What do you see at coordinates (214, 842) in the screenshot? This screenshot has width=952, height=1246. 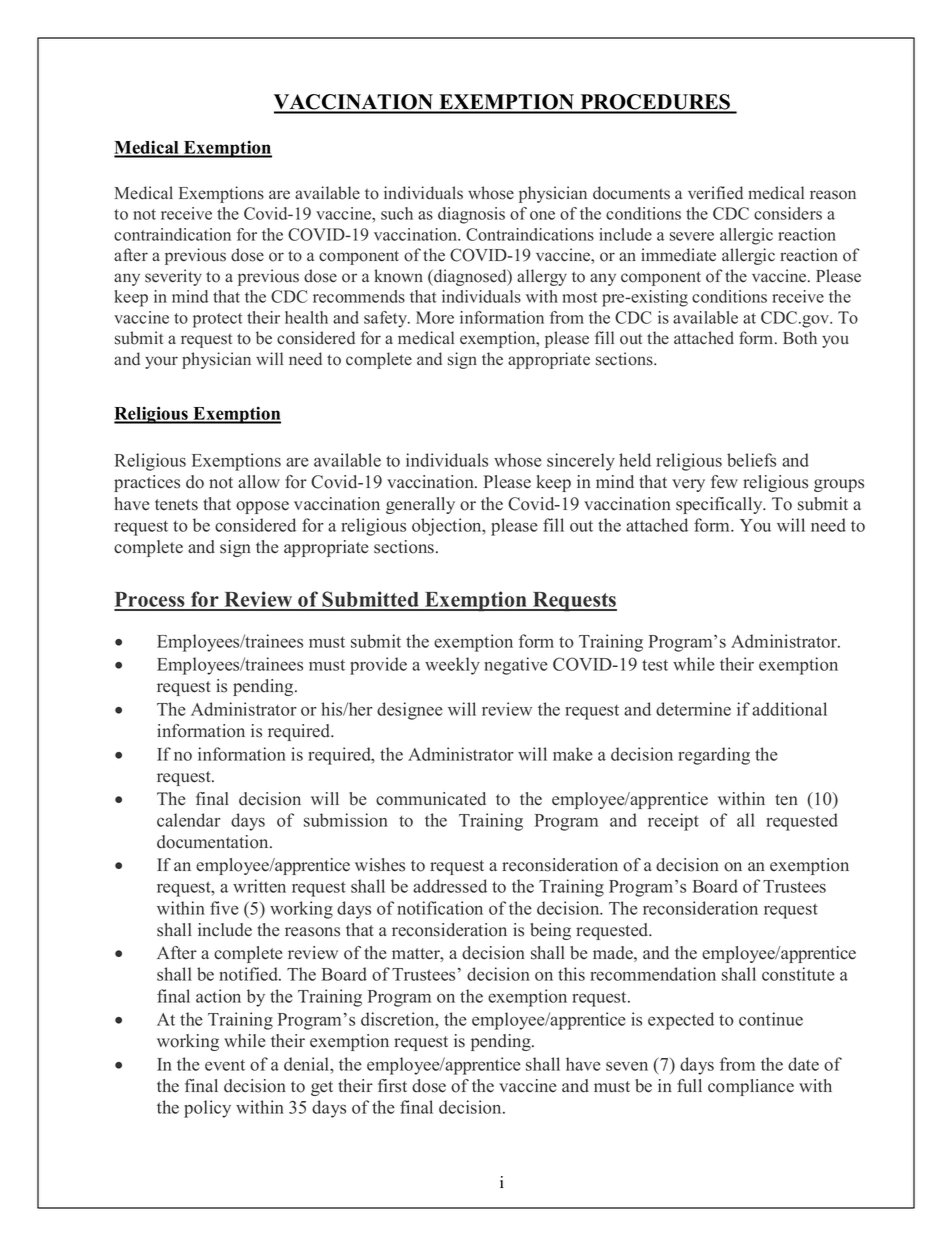 I see `documentation` at bounding box center [214, 842].
